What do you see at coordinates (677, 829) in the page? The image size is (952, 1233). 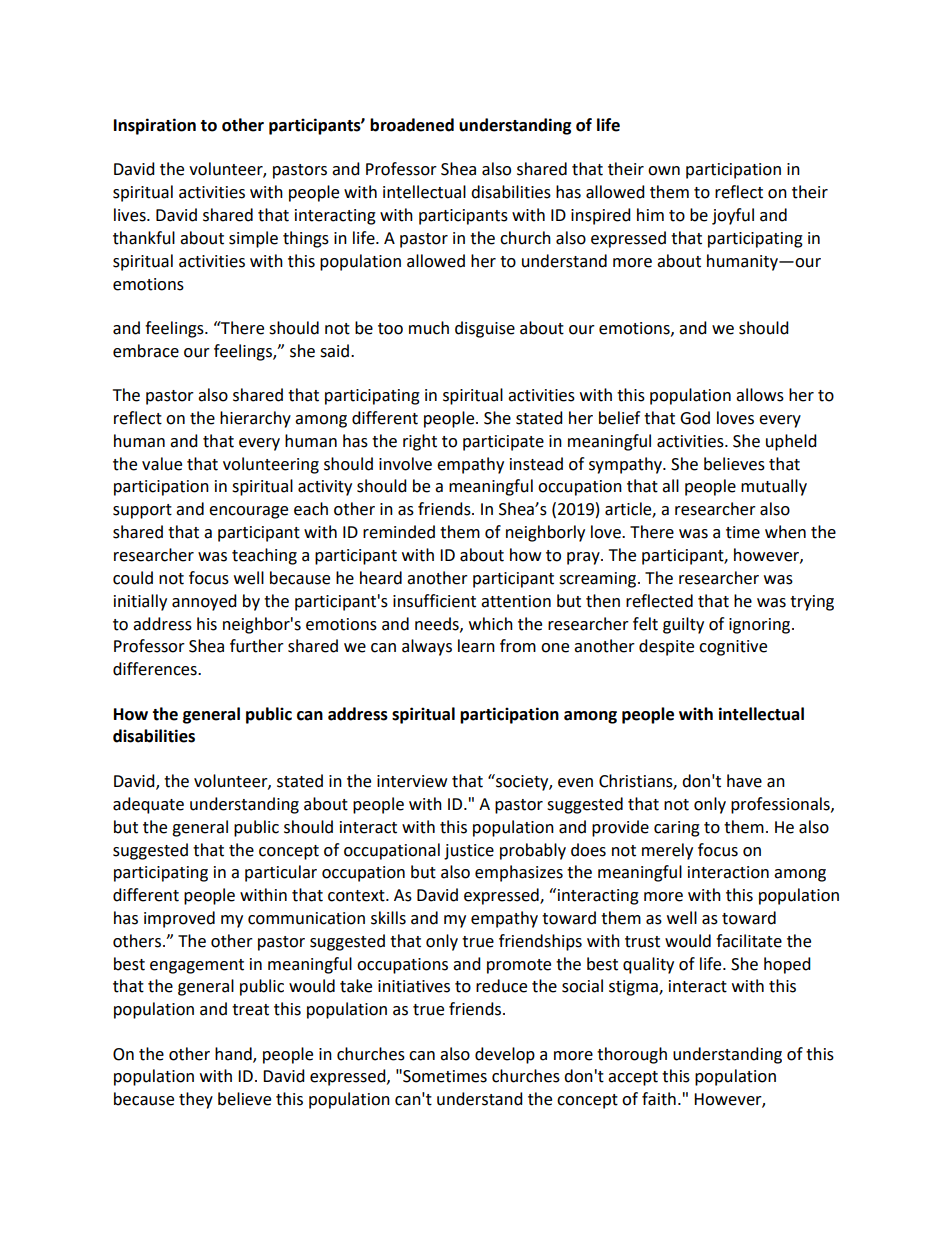 I see `caring` at bounding box center [677, 829].
